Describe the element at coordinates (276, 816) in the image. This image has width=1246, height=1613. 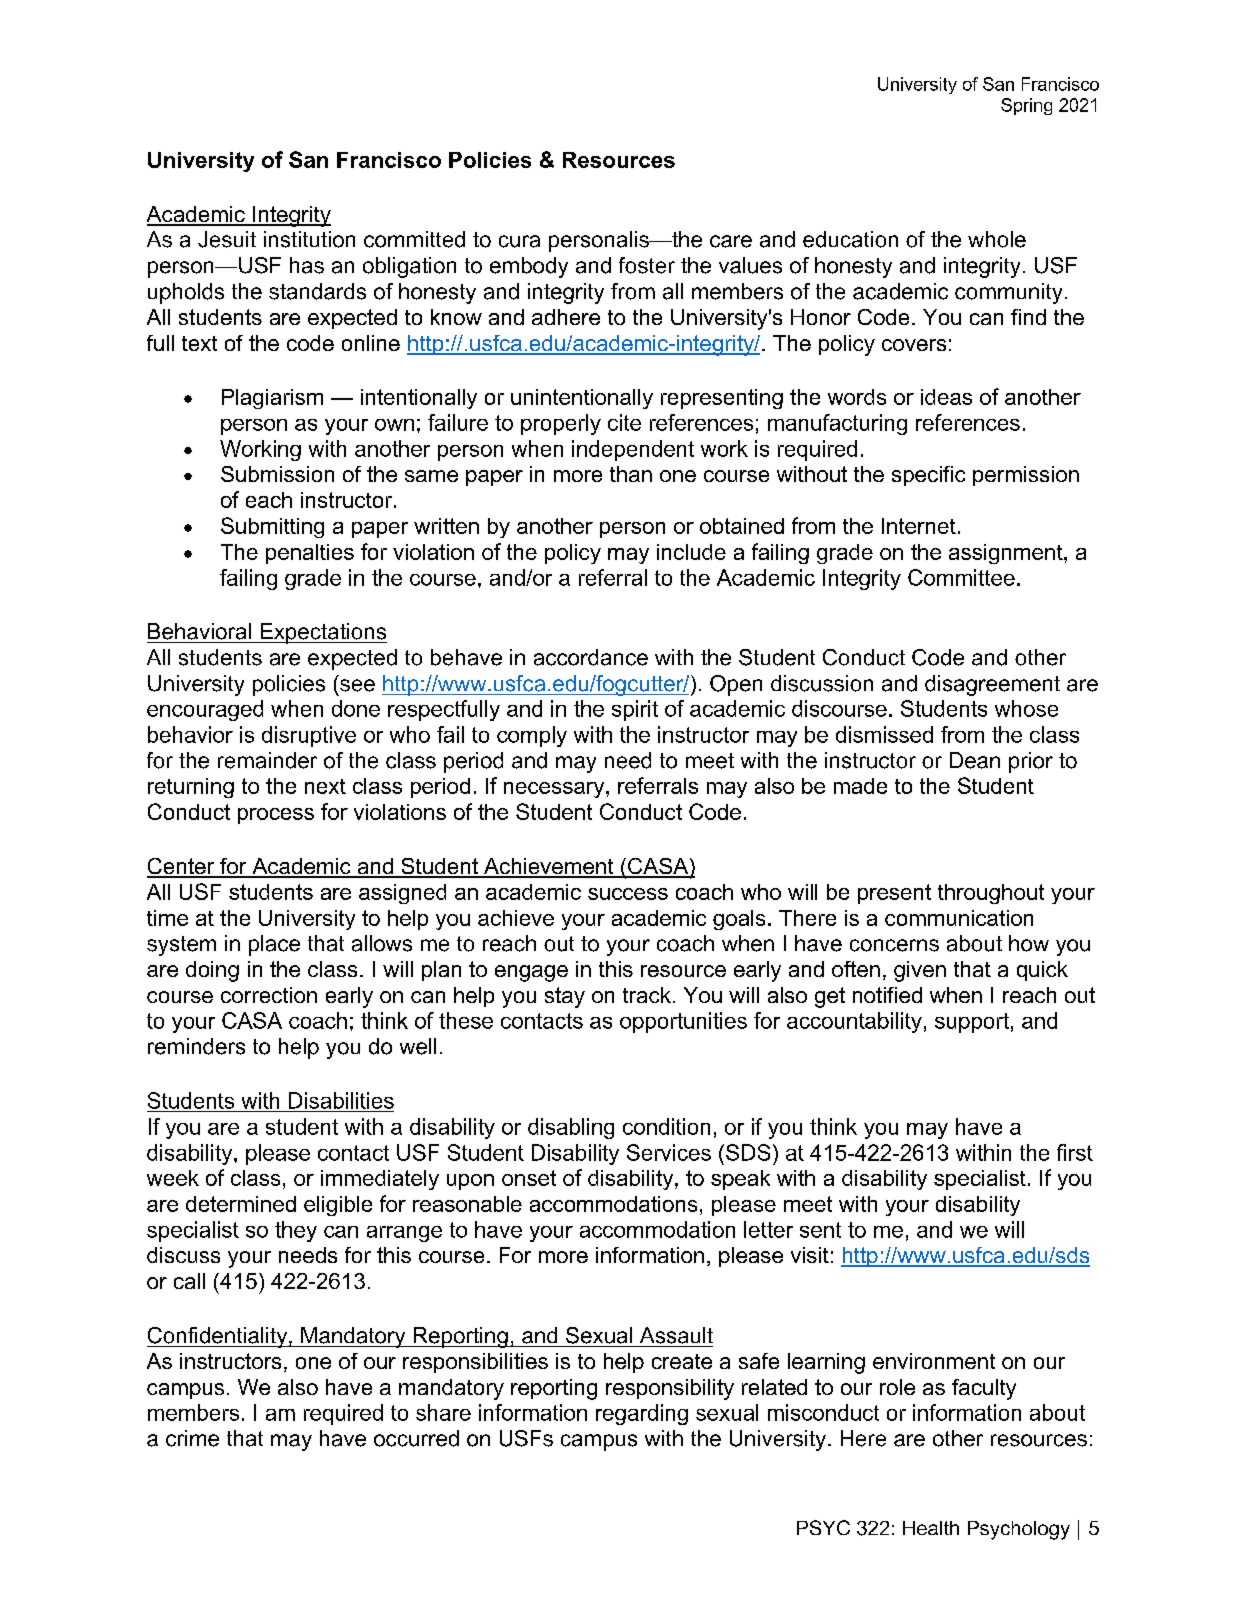
I see `process` at that location.
